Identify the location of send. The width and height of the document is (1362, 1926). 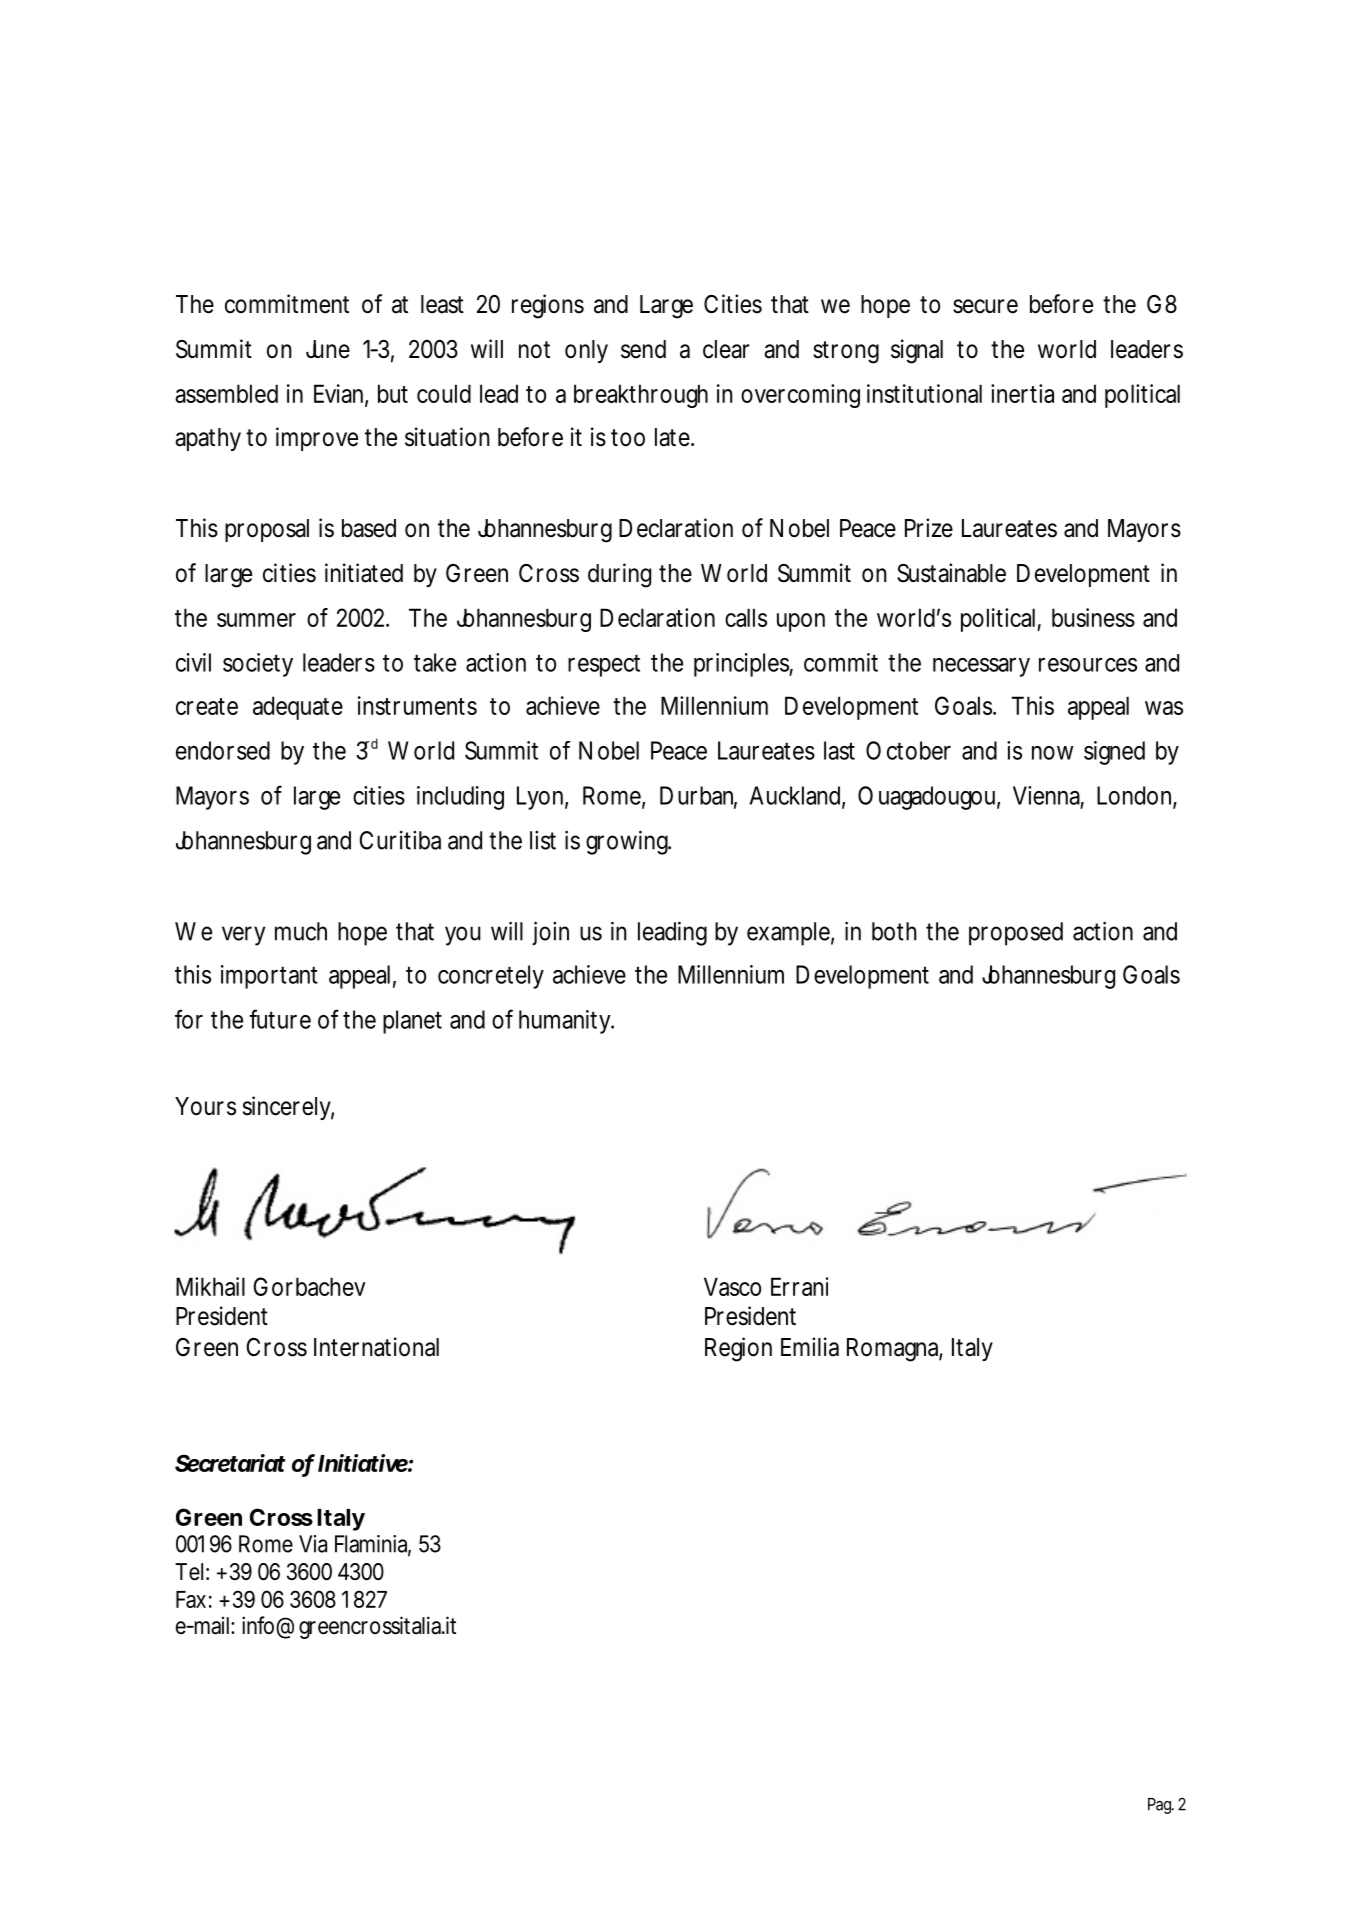
(643, 349).
